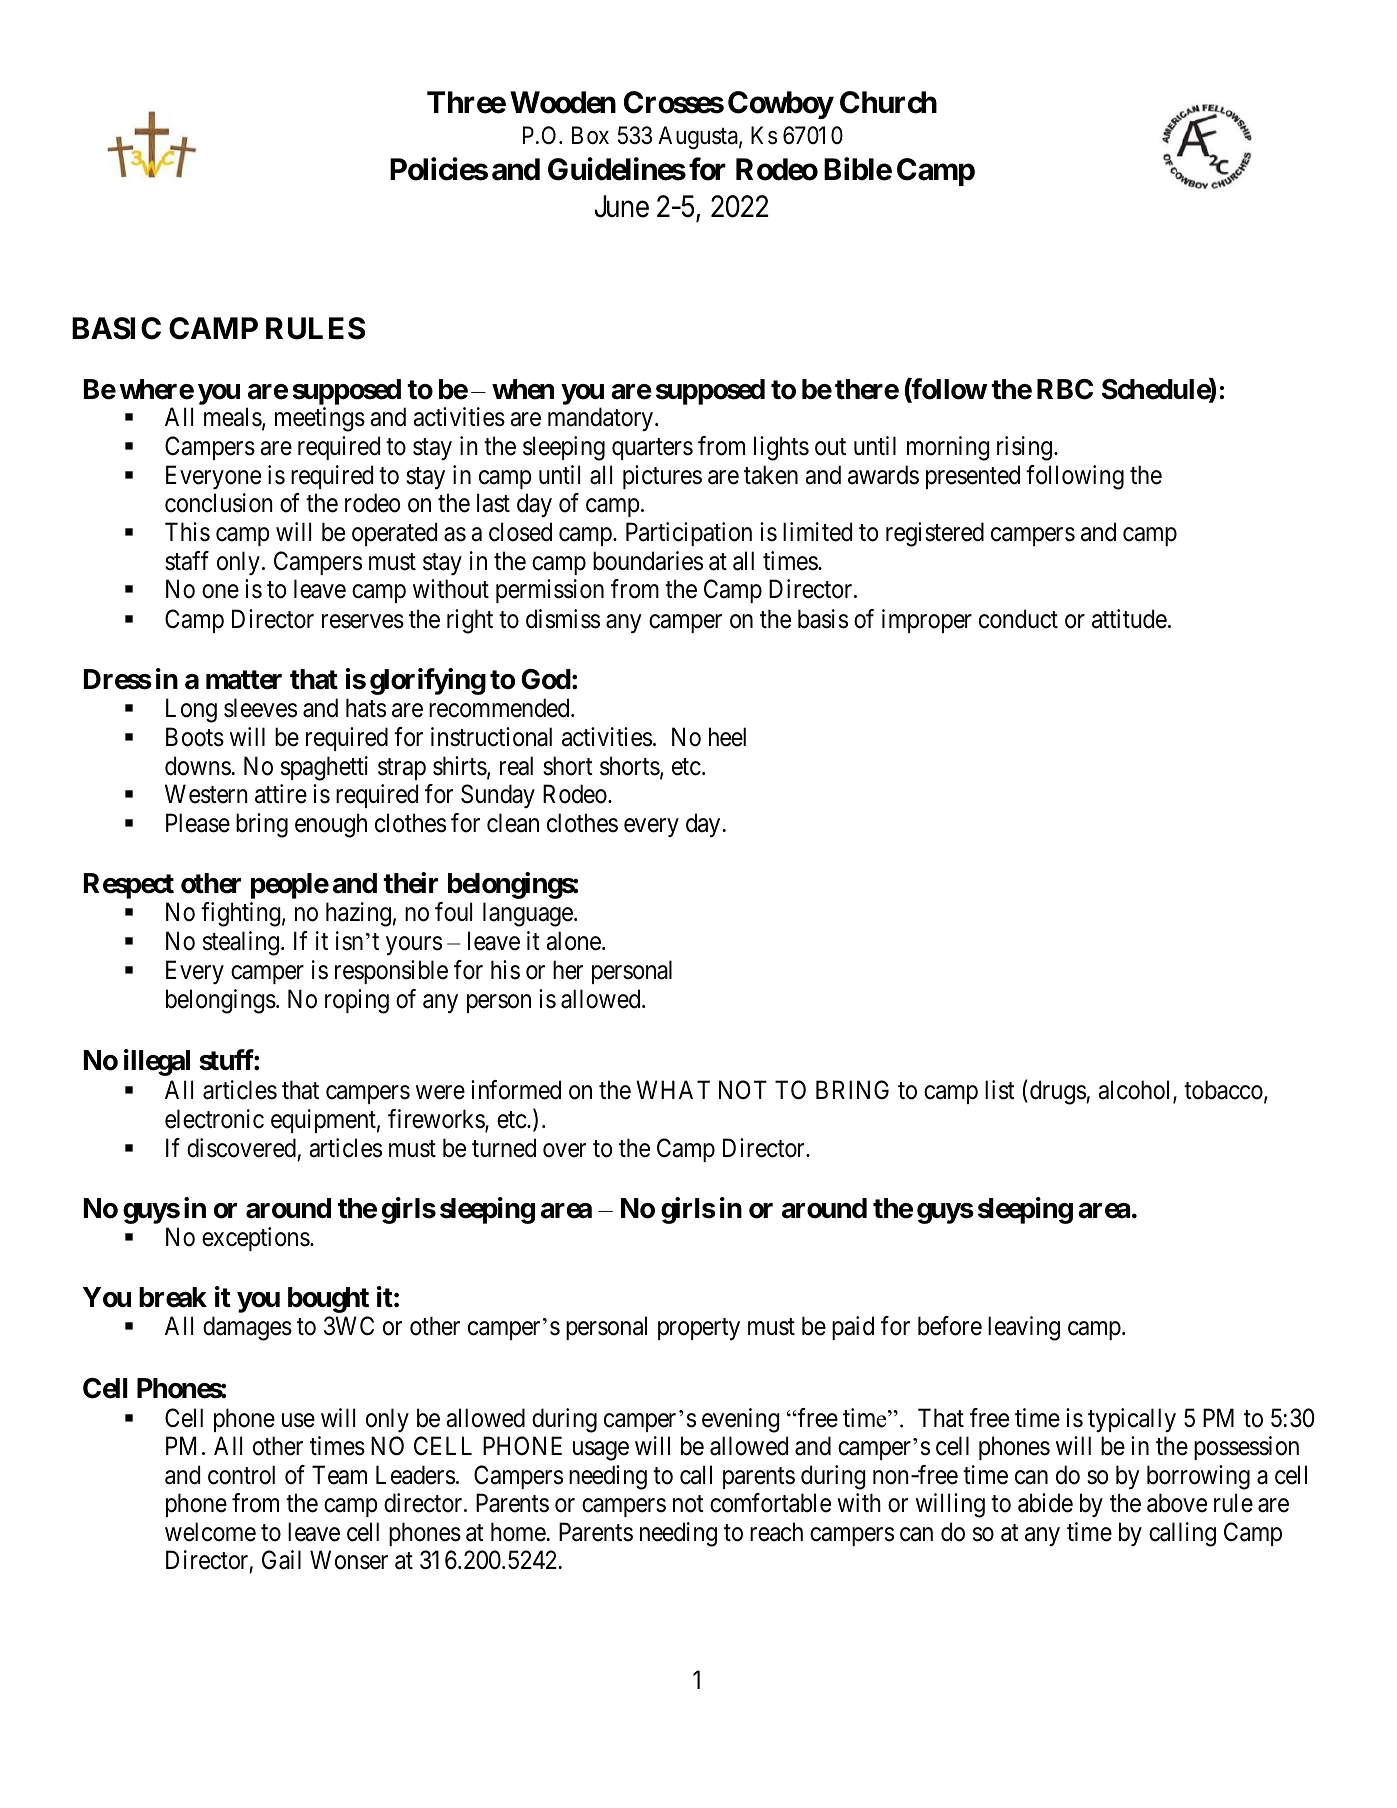 Image resolution: width=1397 pixels, height=1808 pixels. I want to click on abide, so click(1045, 1503).
